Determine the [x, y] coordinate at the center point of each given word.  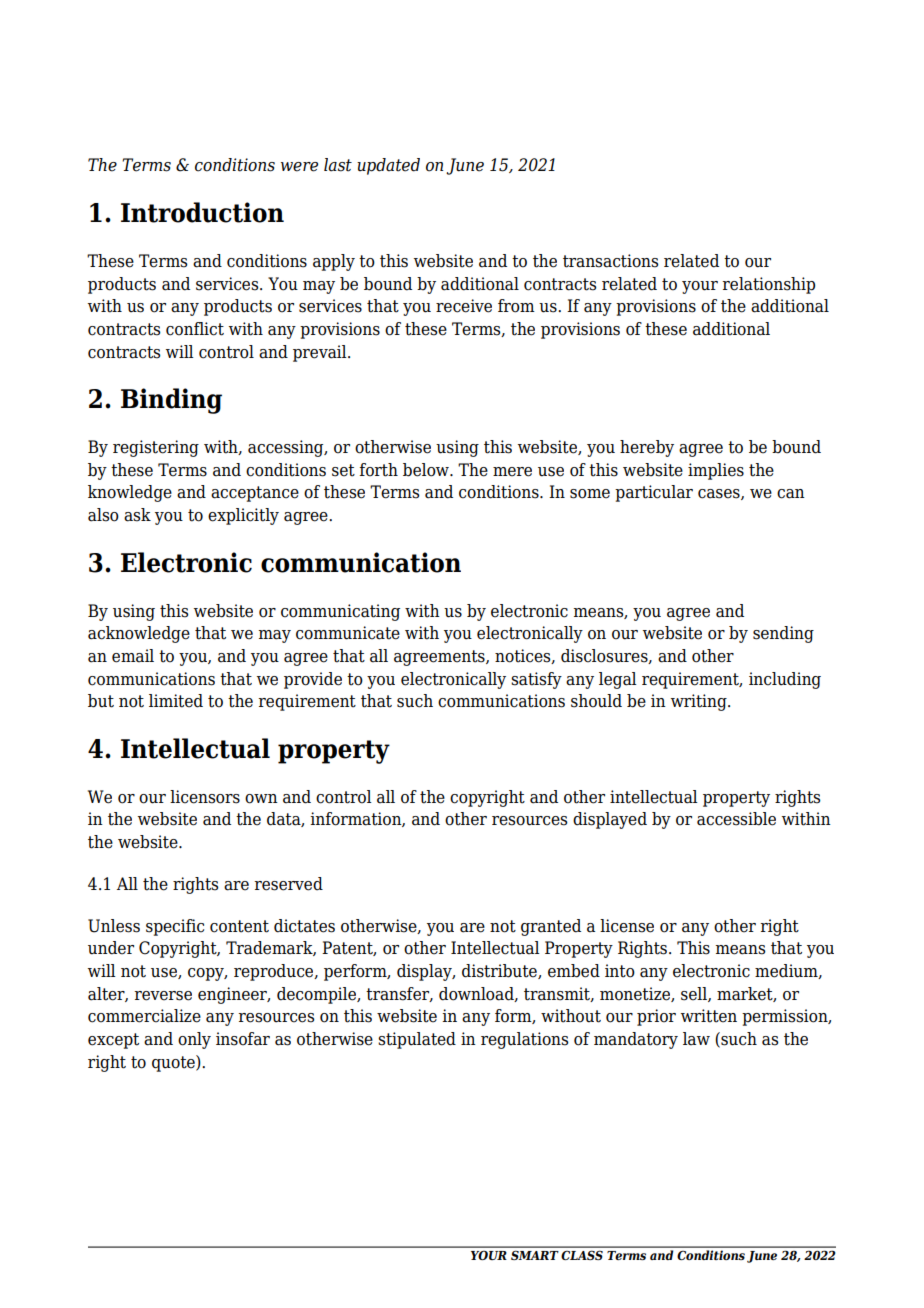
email [133, 656]
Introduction [202, 212]
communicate [348, 633]
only [194, 1040]
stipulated [417, 1040]
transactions [610, 261]
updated [388, 166]
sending [783, 634]
